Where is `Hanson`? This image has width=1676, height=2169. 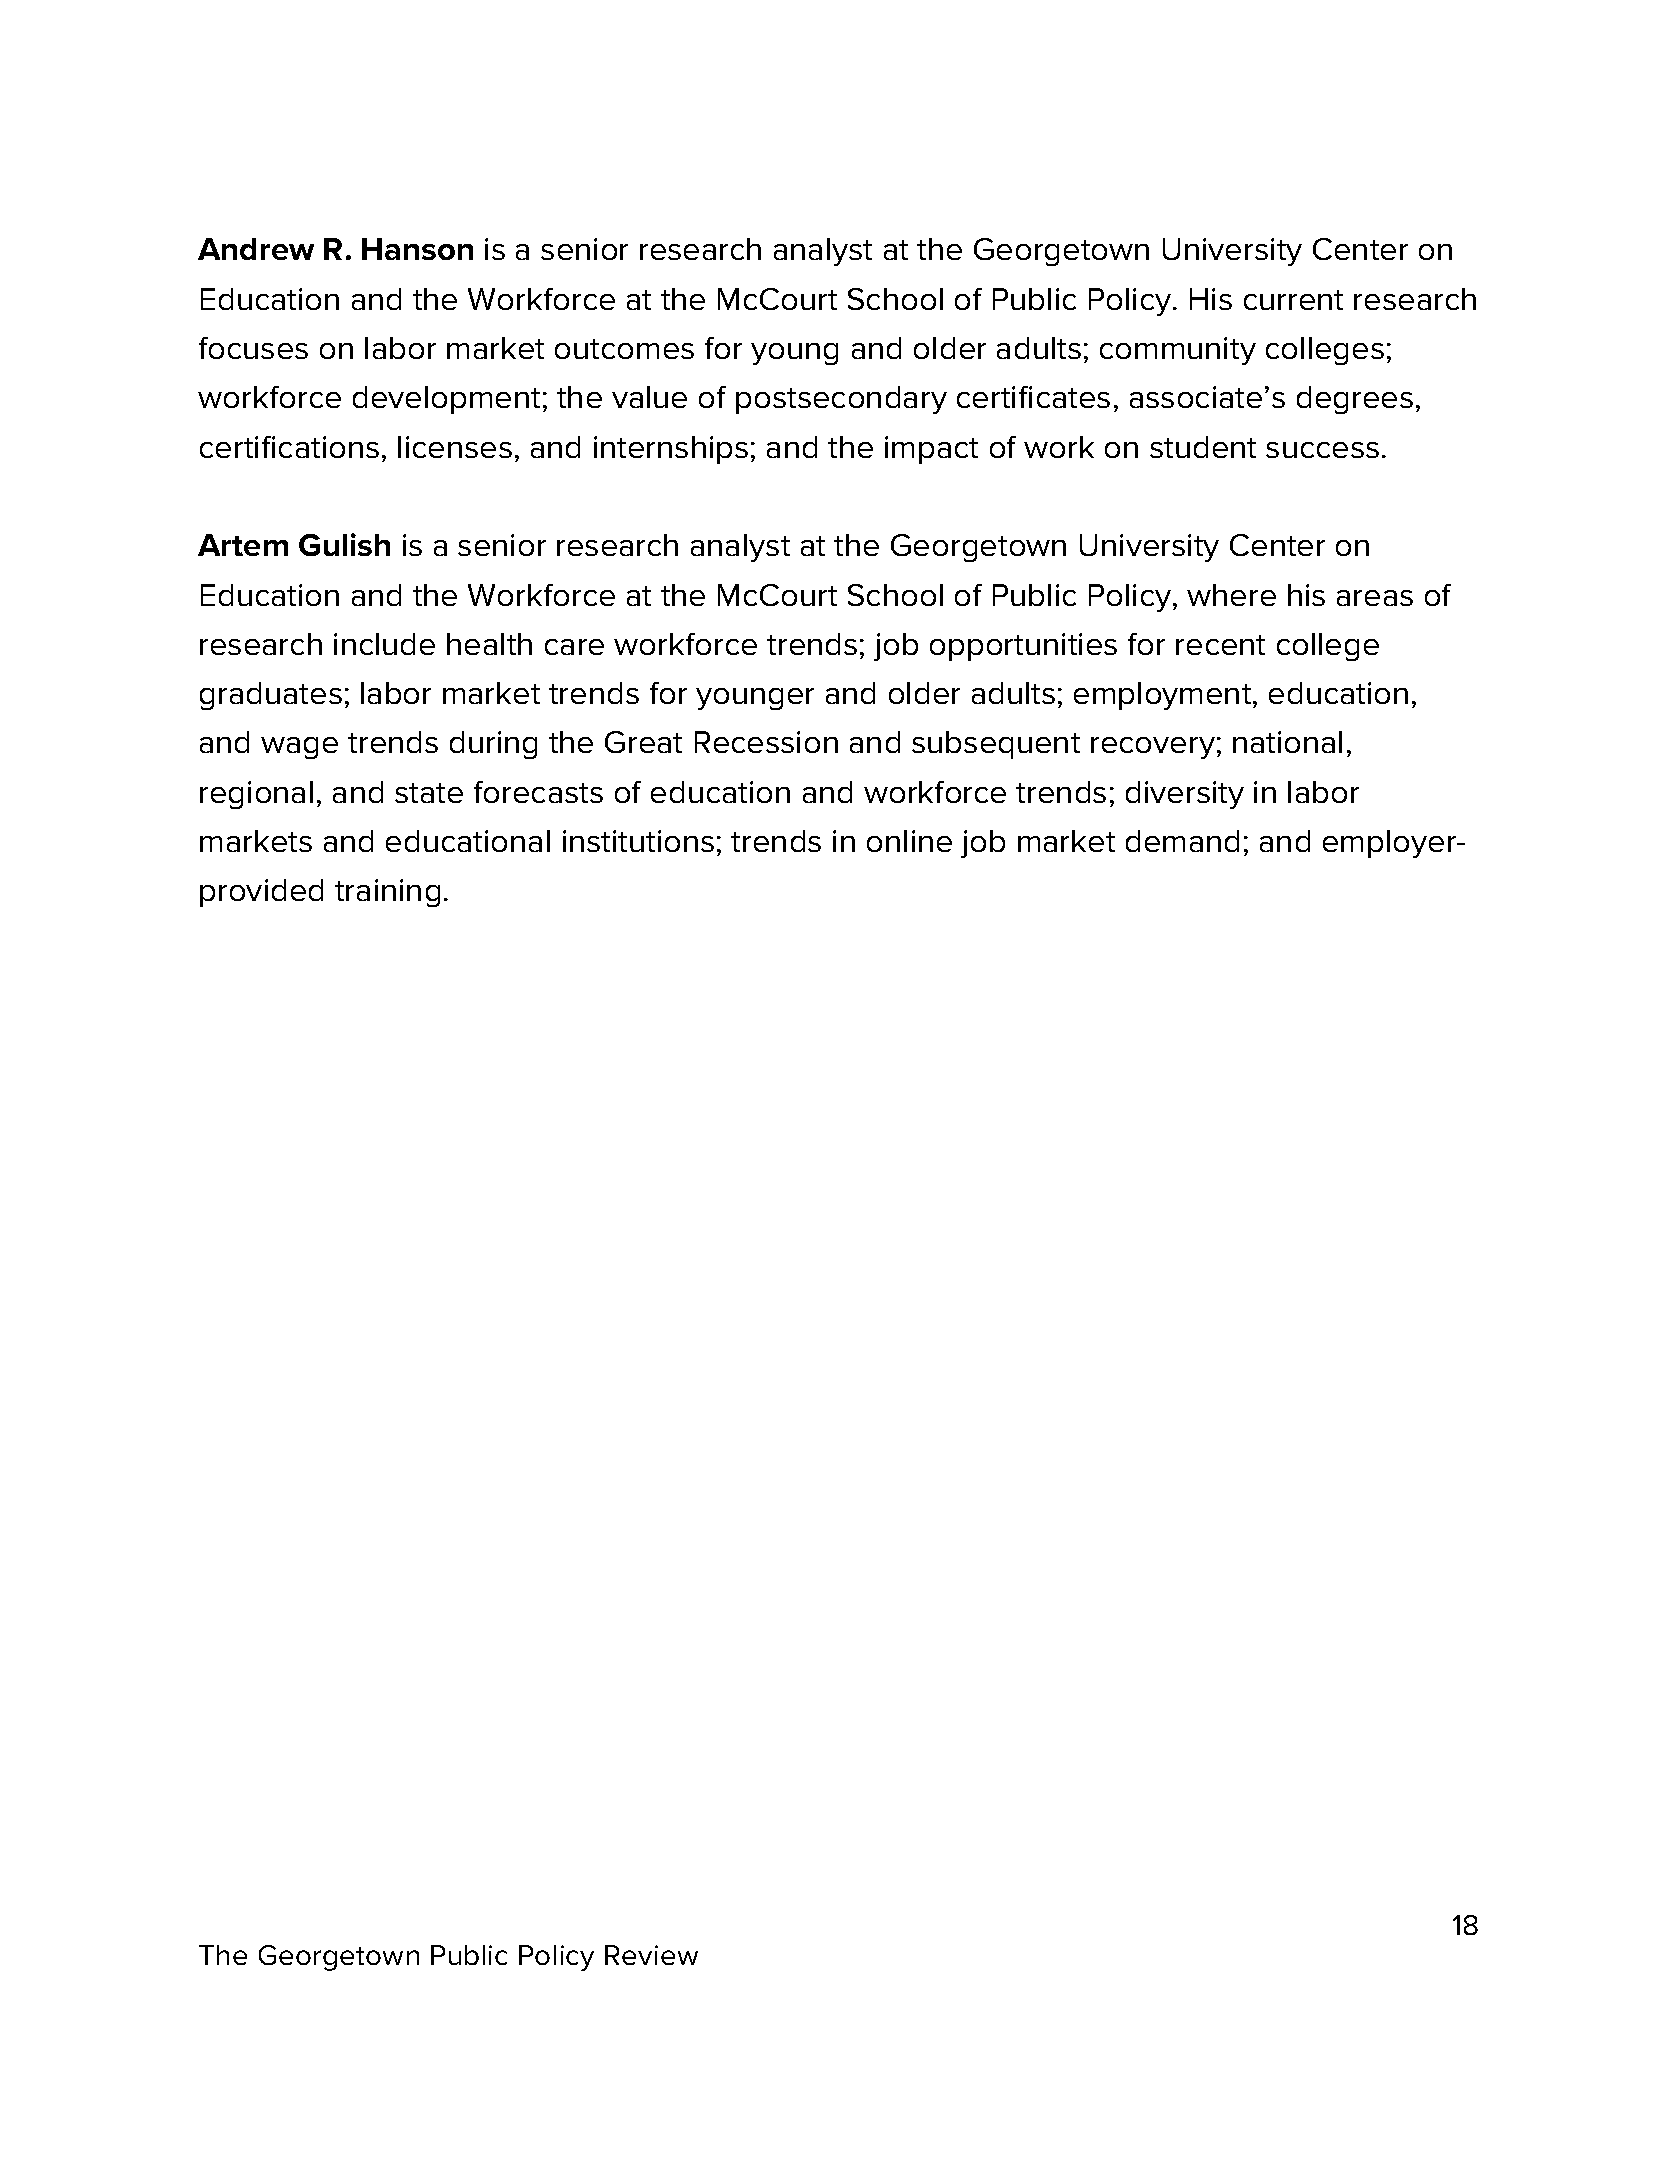 Hanson is located at coordinates (417, 249).
